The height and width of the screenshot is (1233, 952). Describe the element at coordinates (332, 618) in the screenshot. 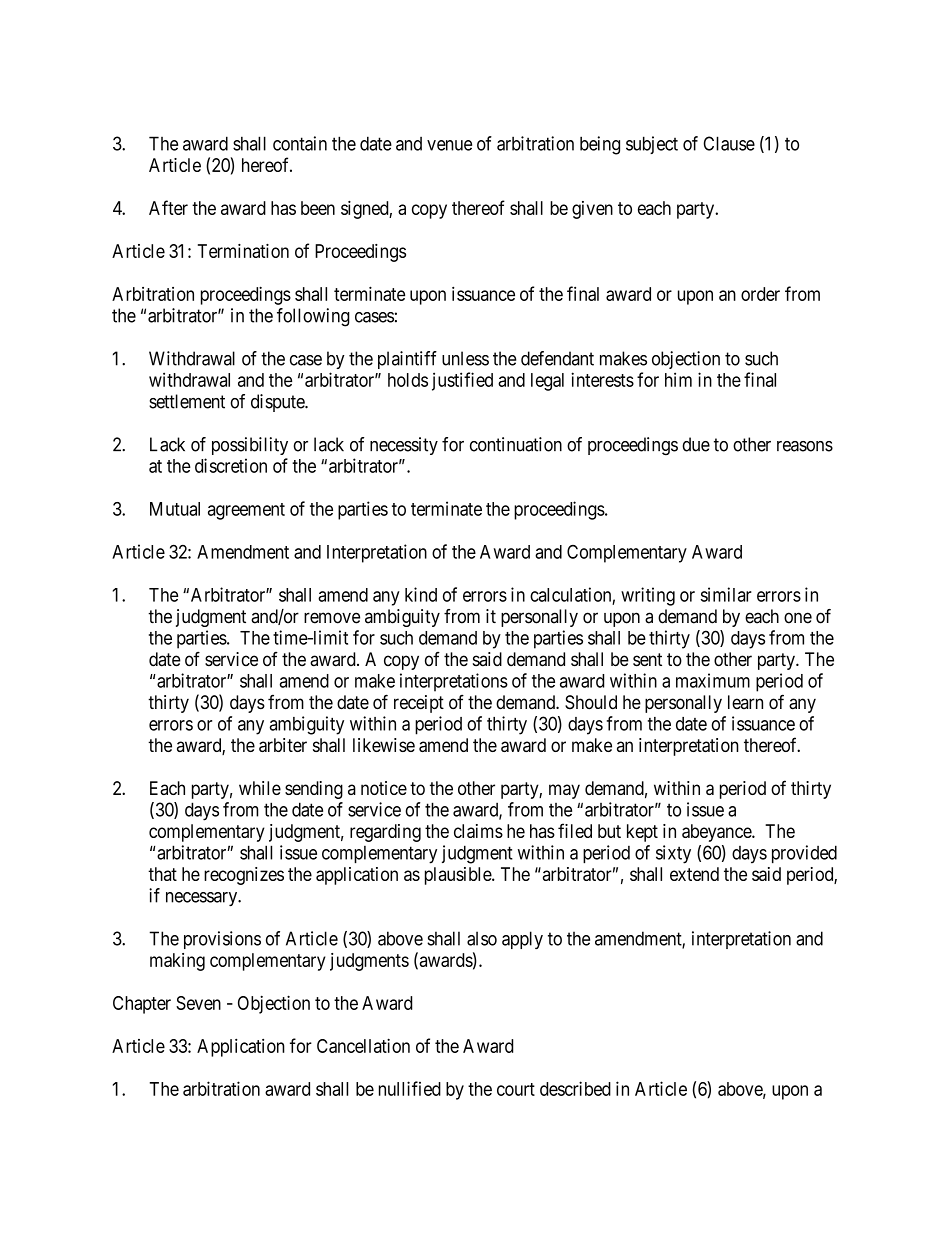

I see `remove` at that location.
